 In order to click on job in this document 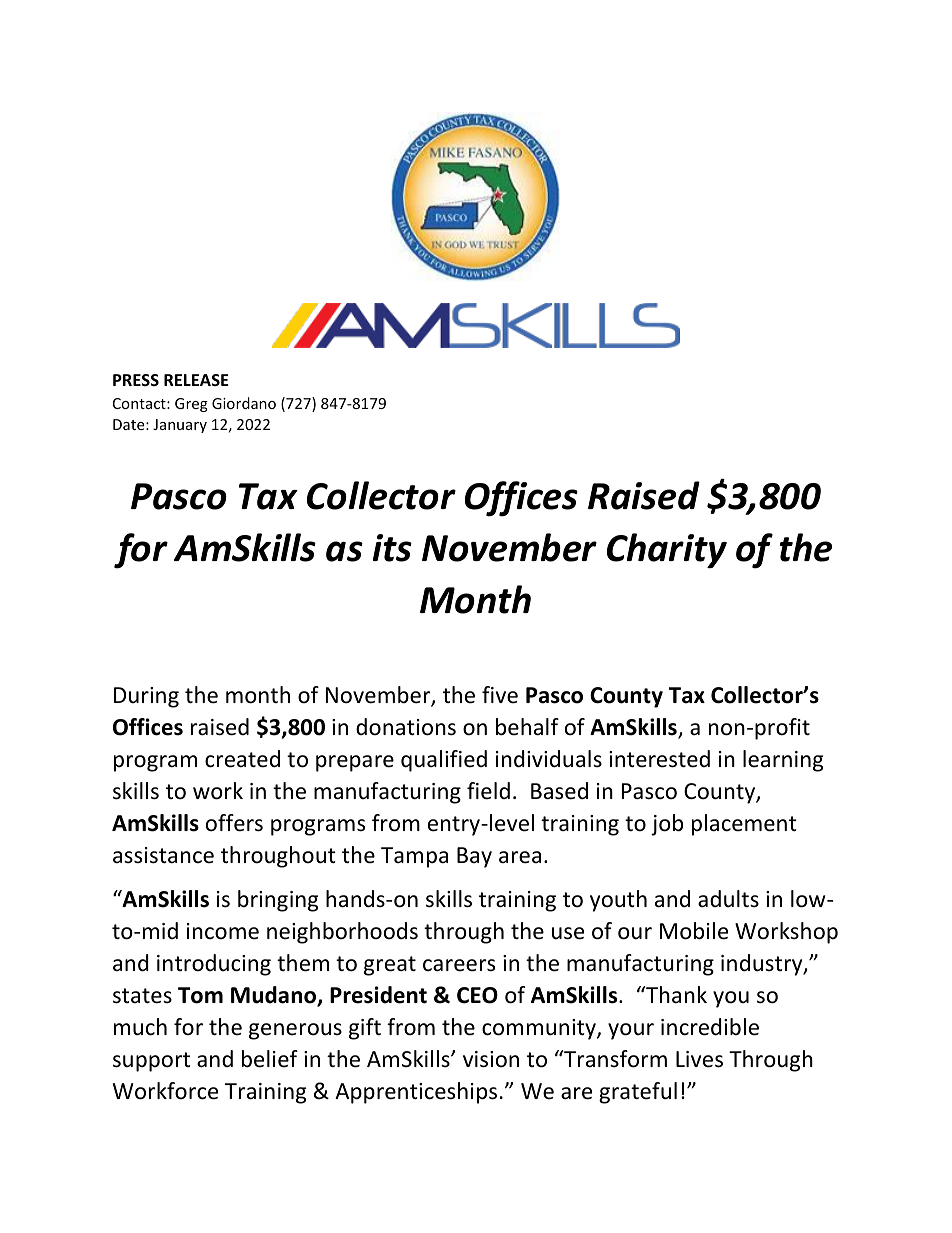, I will do `click(667, 825)`.
